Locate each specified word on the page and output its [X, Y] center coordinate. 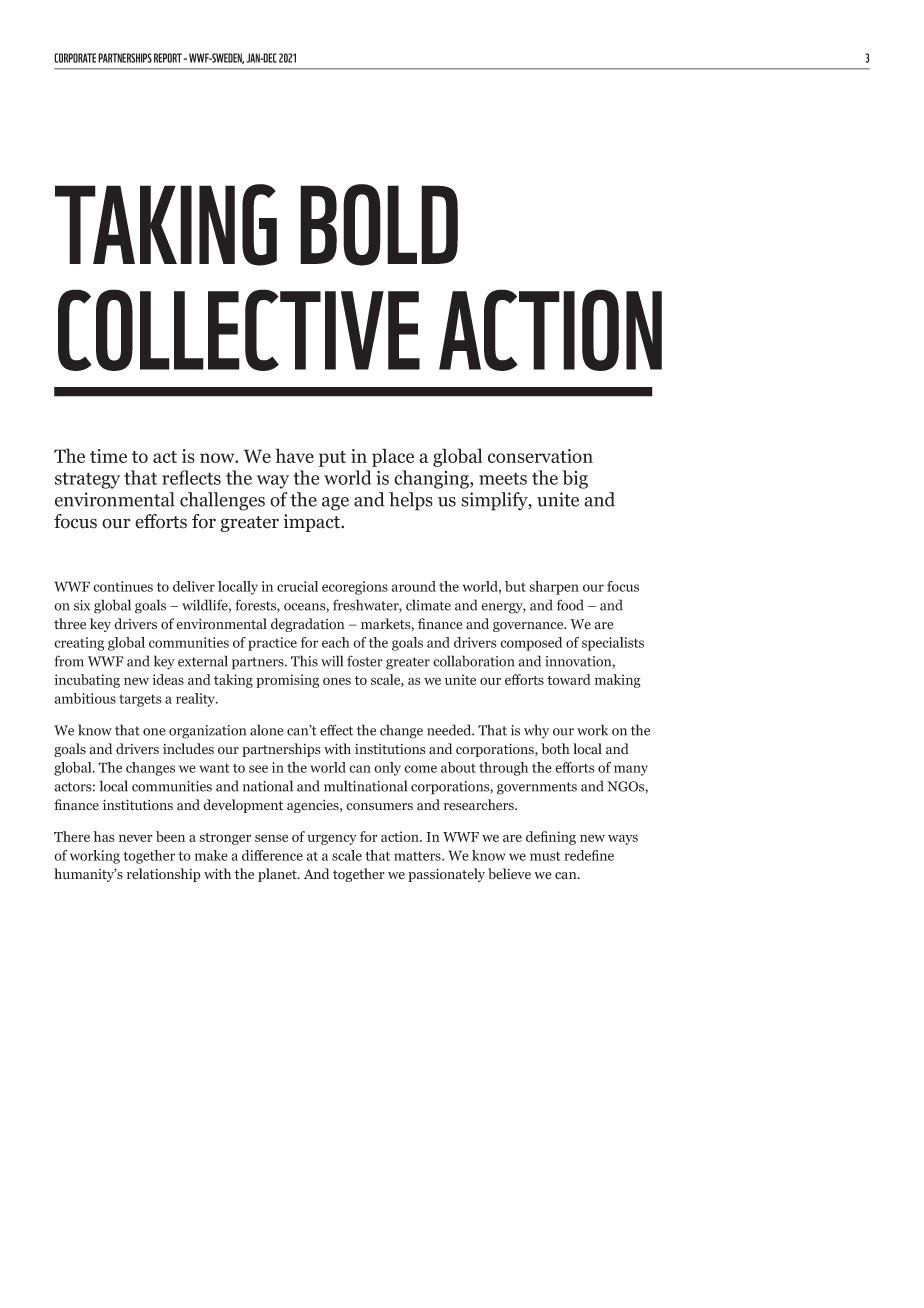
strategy [87, 480]
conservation [540, 456]
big [575, 479]
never [136, 838]
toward [569, 679]
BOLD [379, 225]
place [393, 457]
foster [365, 661]
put [332, 459]
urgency [332, 839]
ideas [168, 679]
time [108, 456]
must [545, 856]
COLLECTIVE [239, 330]
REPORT [168, 58]
